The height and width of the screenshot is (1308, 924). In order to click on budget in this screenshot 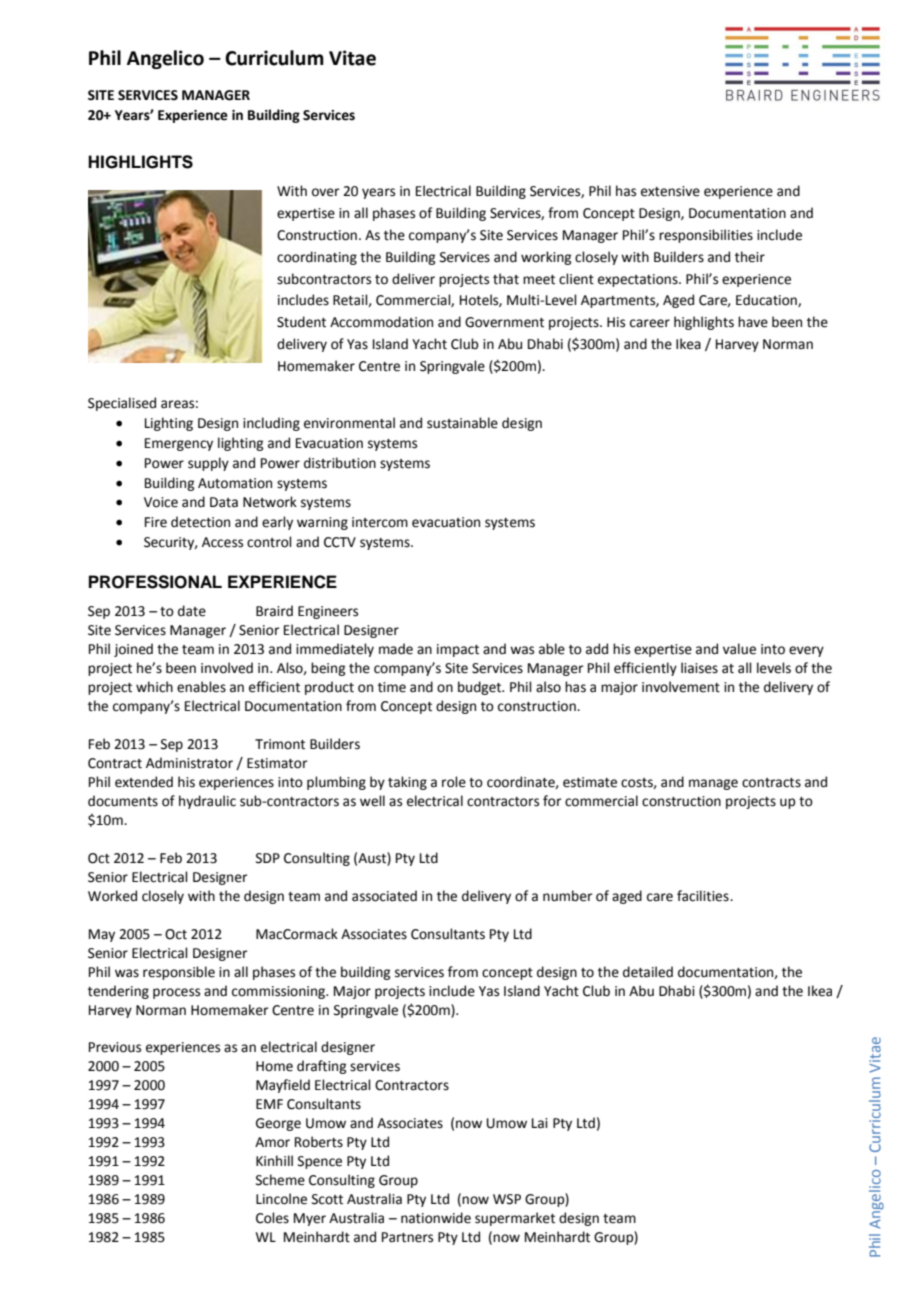, I will do `click(481, 688)`.
